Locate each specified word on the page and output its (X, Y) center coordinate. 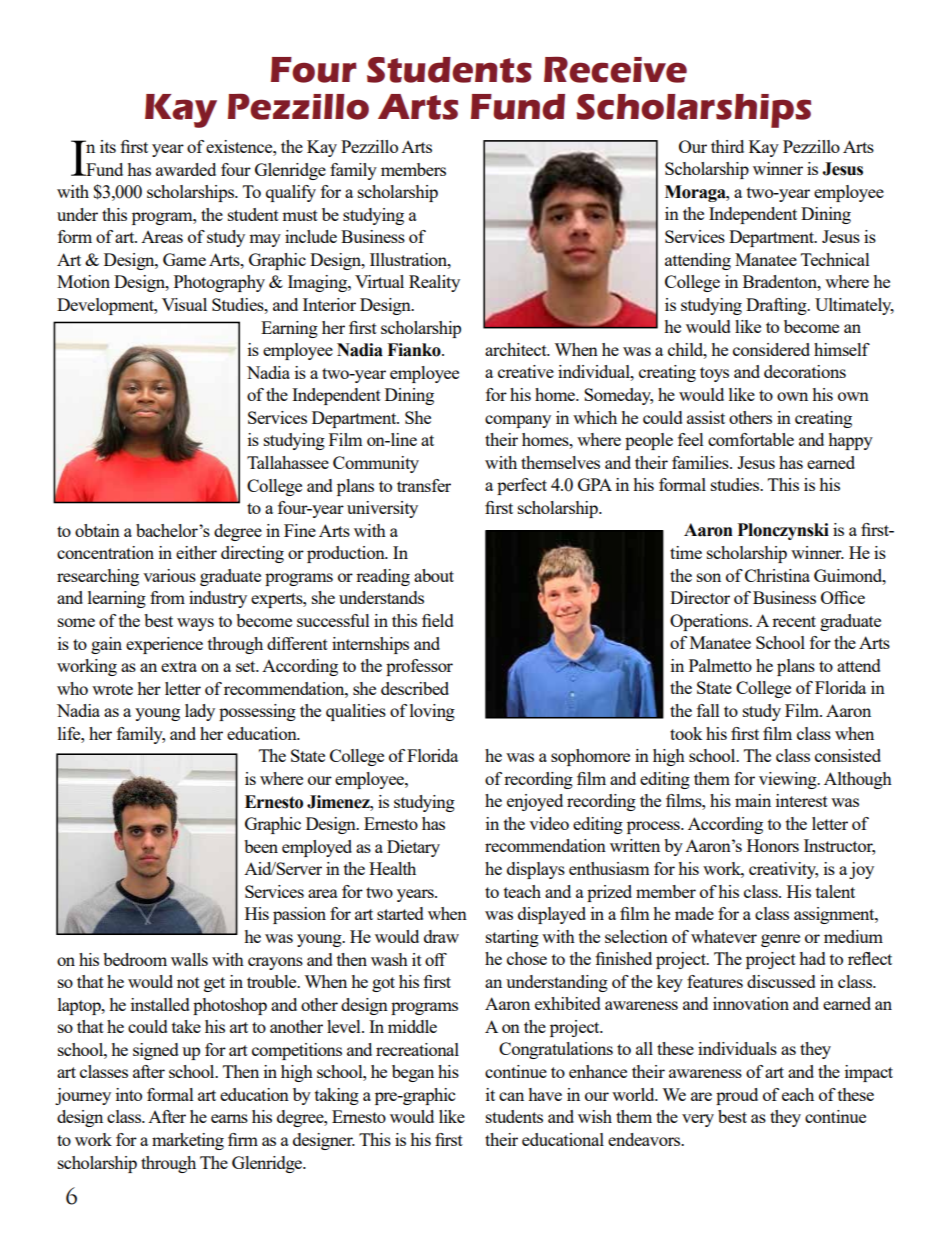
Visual (184, 304)
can (511, 1096)
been (261, 846)
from (167, 597)
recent (794, 621)
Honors (773, 845)
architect (517, 349)
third (727, 146)
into (129, 1094)
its (108, 146)
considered (771, 349)
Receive (615, 70)
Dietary (413, 848)
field (438, 620)
